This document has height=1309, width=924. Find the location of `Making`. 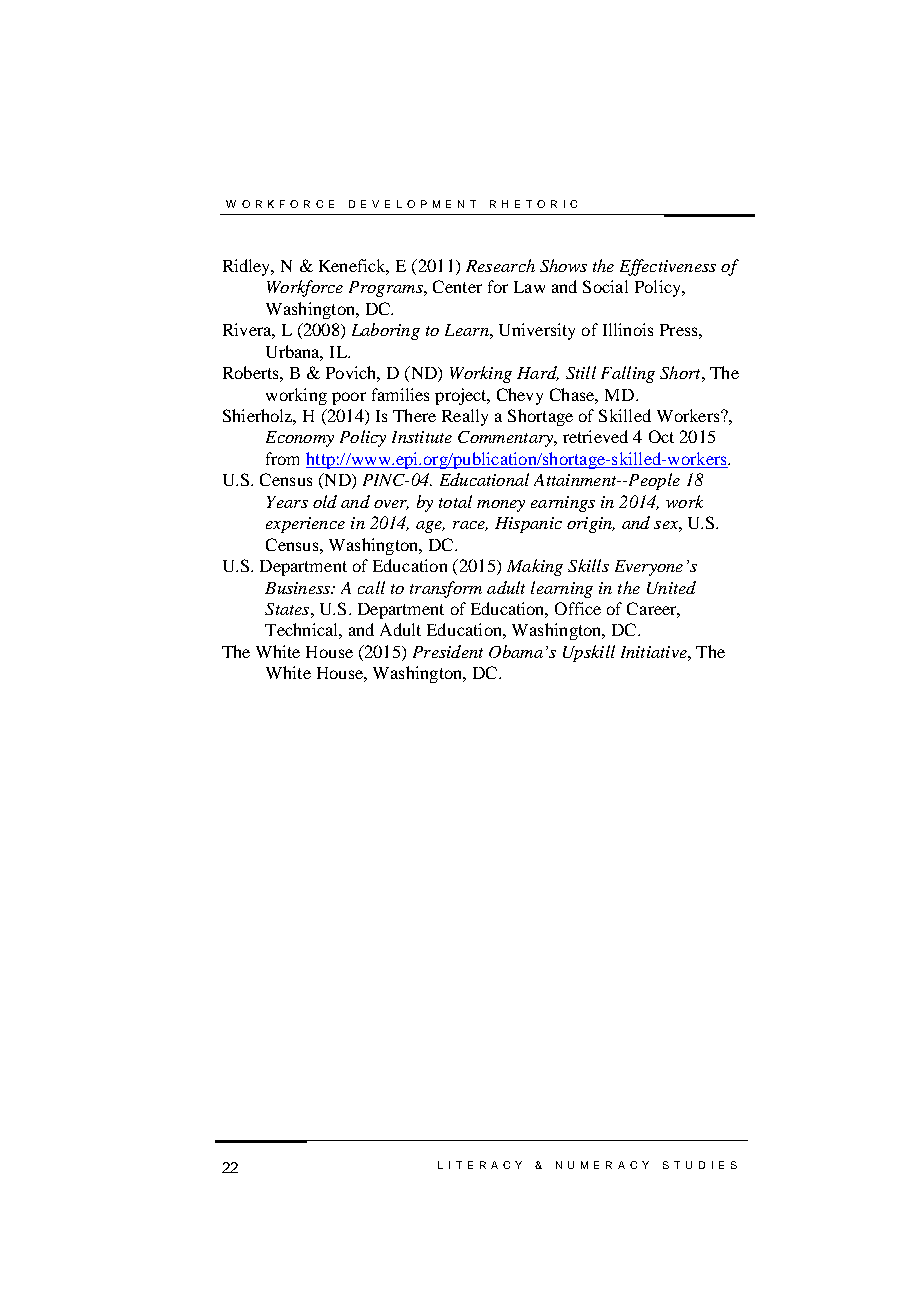

Making is located at coordinates (535, 567).
